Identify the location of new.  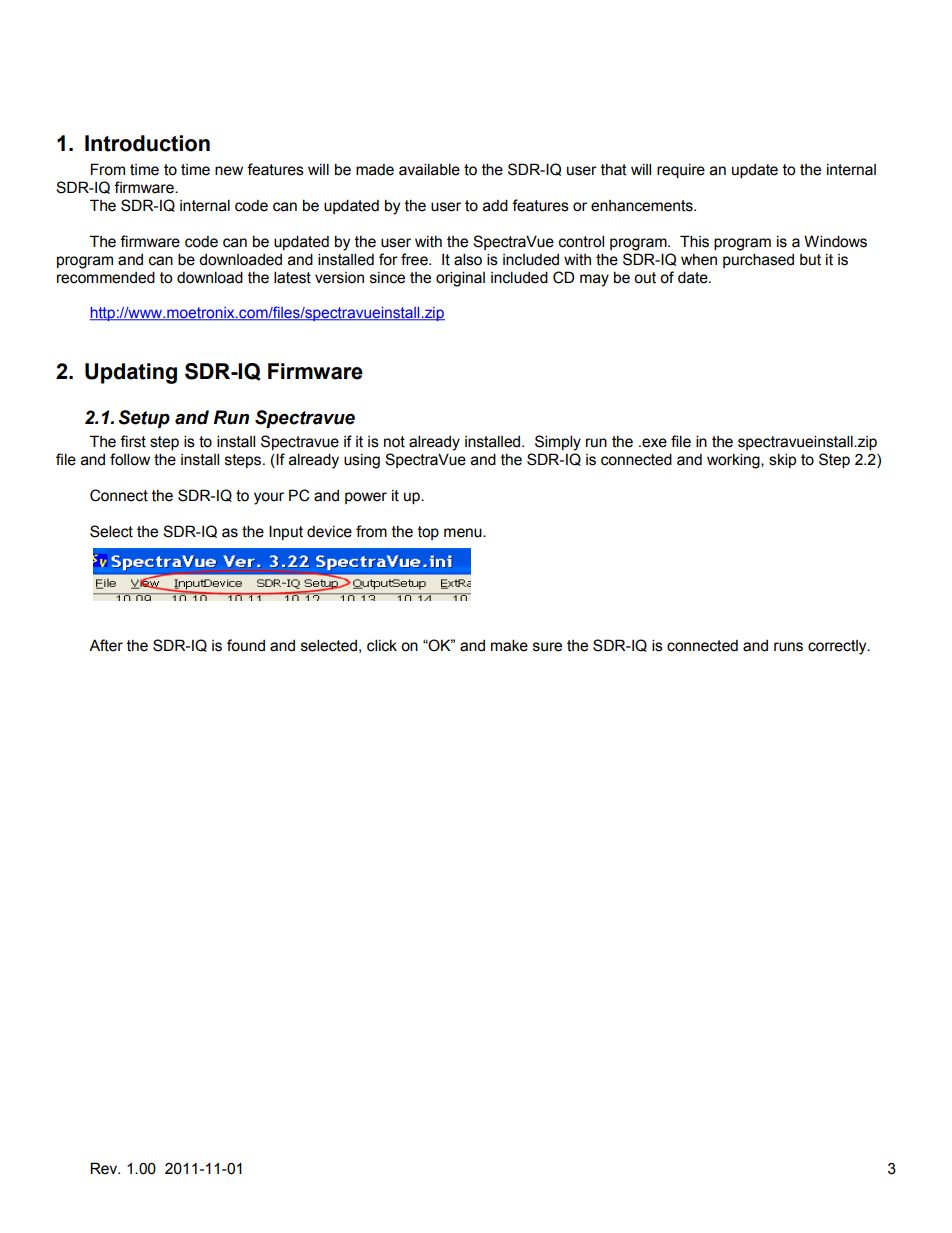
(229, 171).
